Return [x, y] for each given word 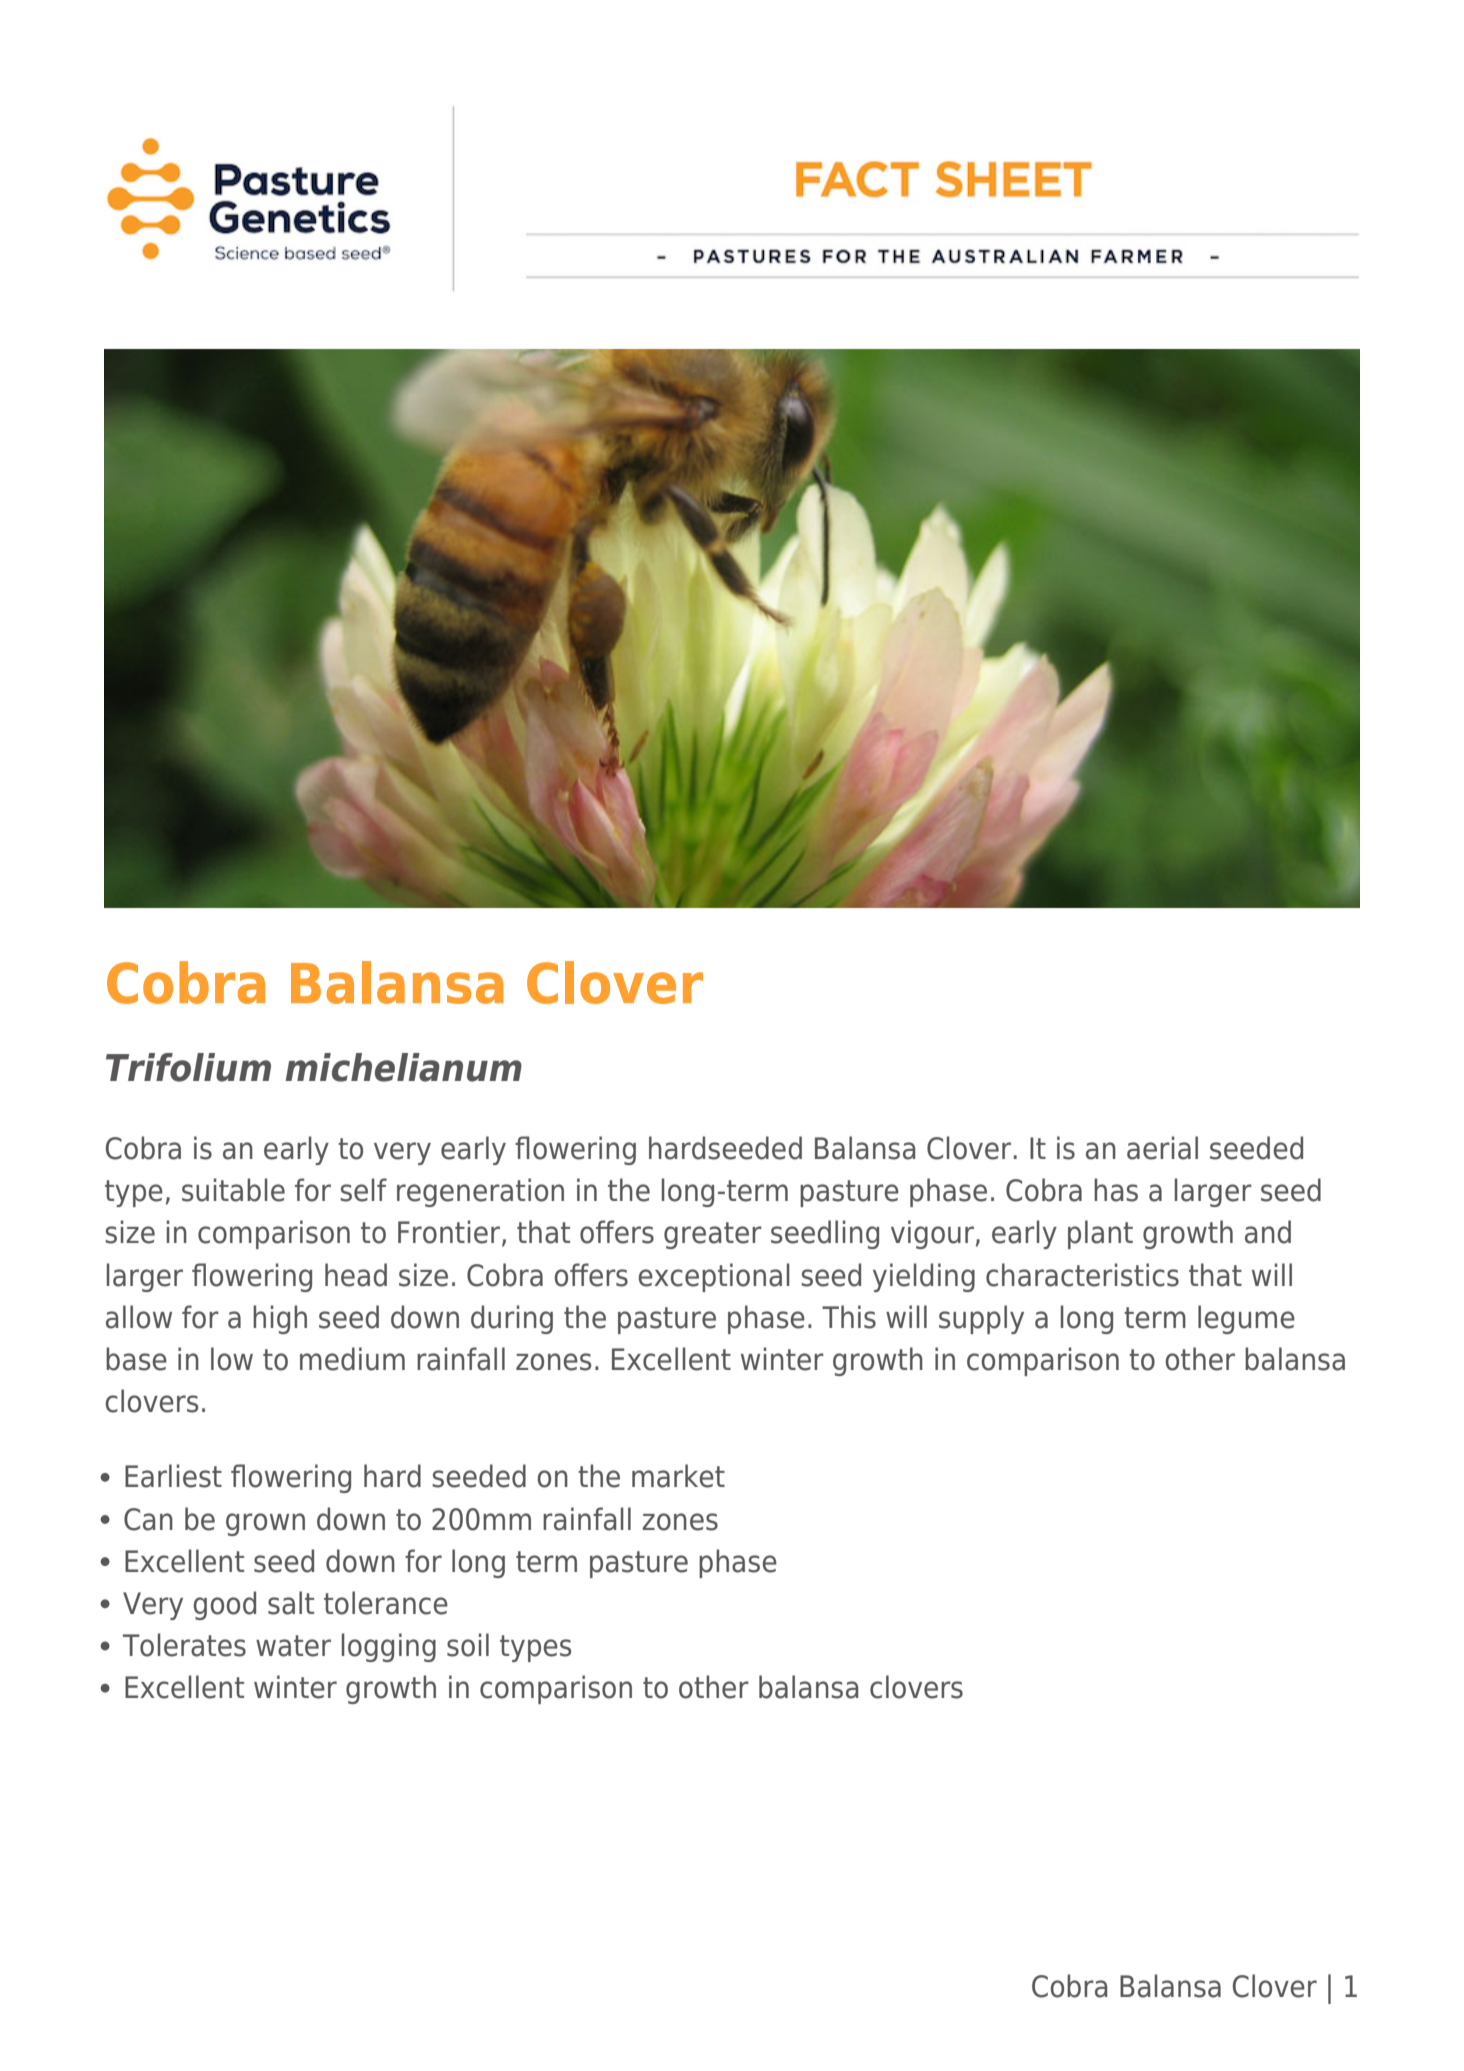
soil [468, 1645]
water [293, 1646]
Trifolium [188, 1067]
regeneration [480, 1192]
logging [389, 1647]
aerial [1162, 1148]
